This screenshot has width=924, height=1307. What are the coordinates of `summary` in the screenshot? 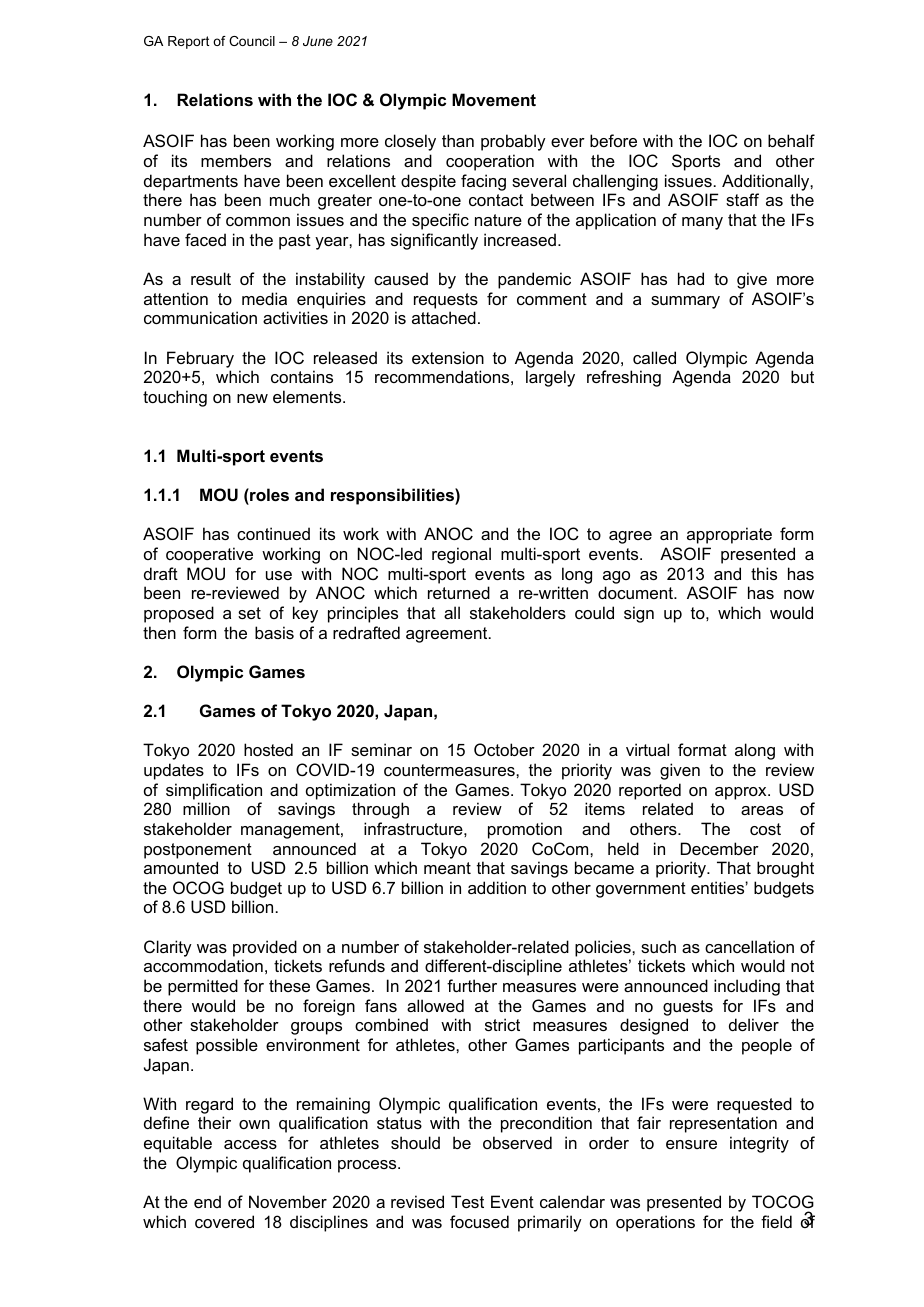 It's located at (685, 302).
